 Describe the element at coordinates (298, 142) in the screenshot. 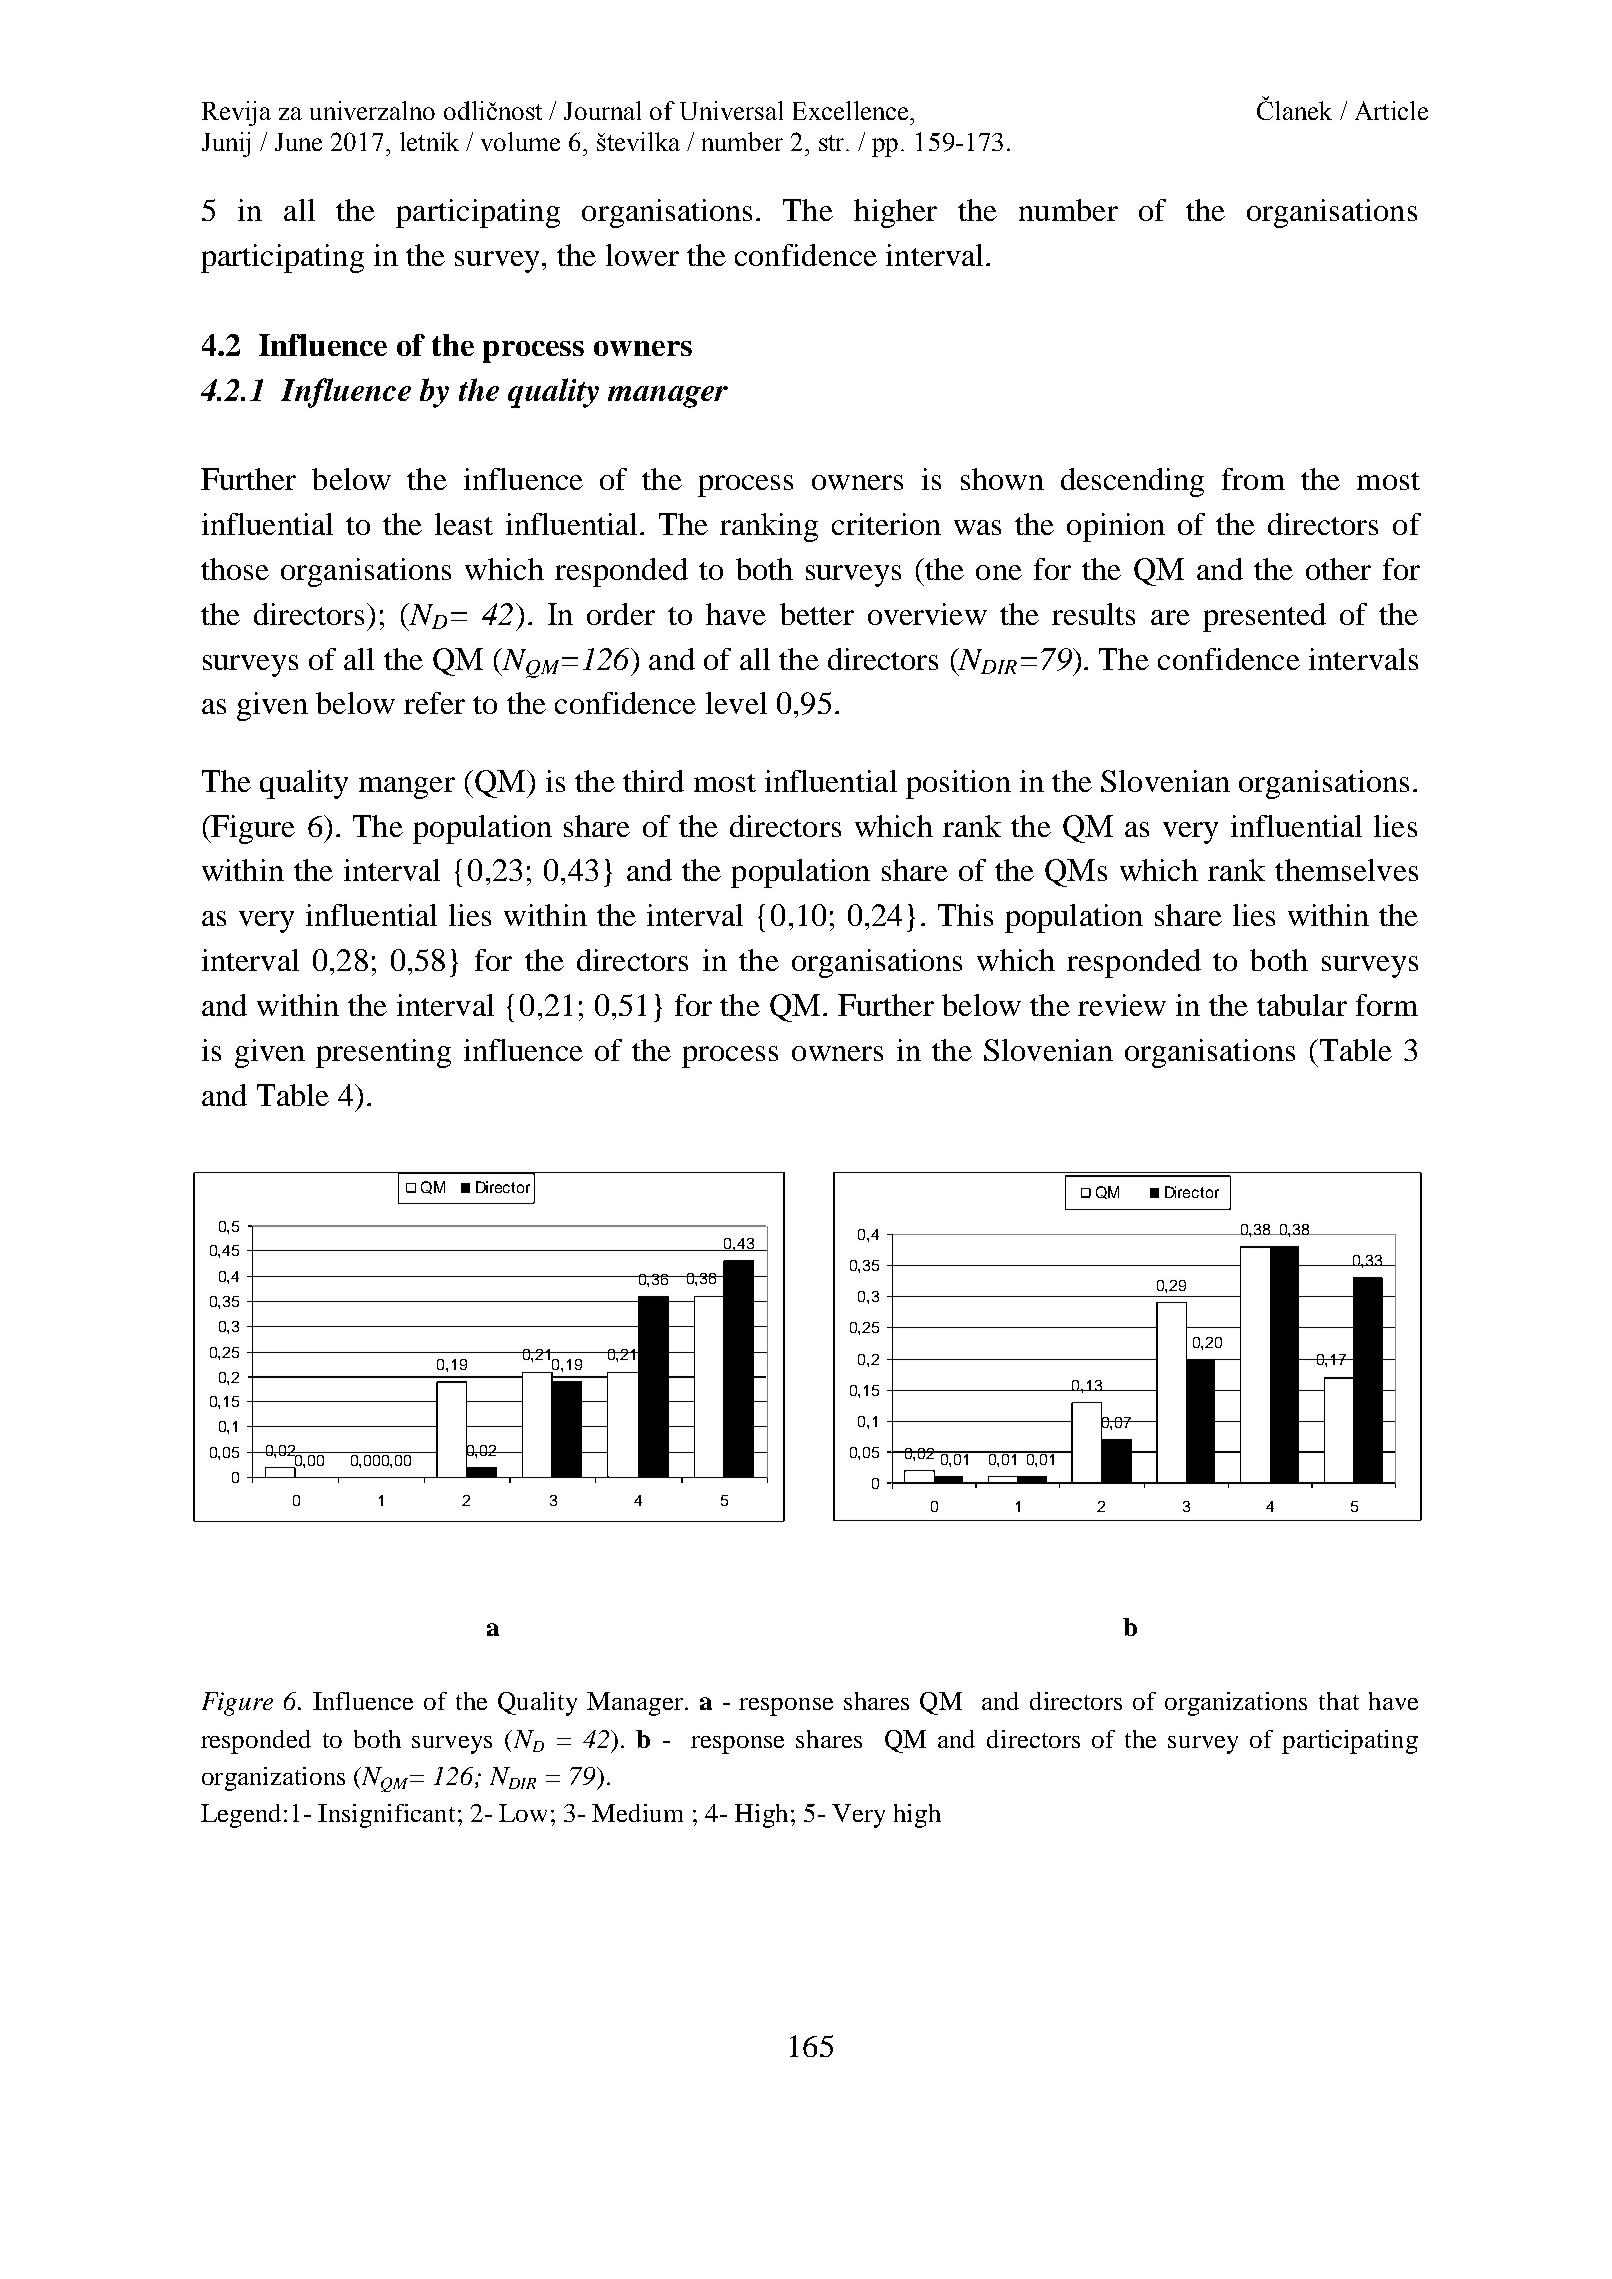

I see `June` at that location.
